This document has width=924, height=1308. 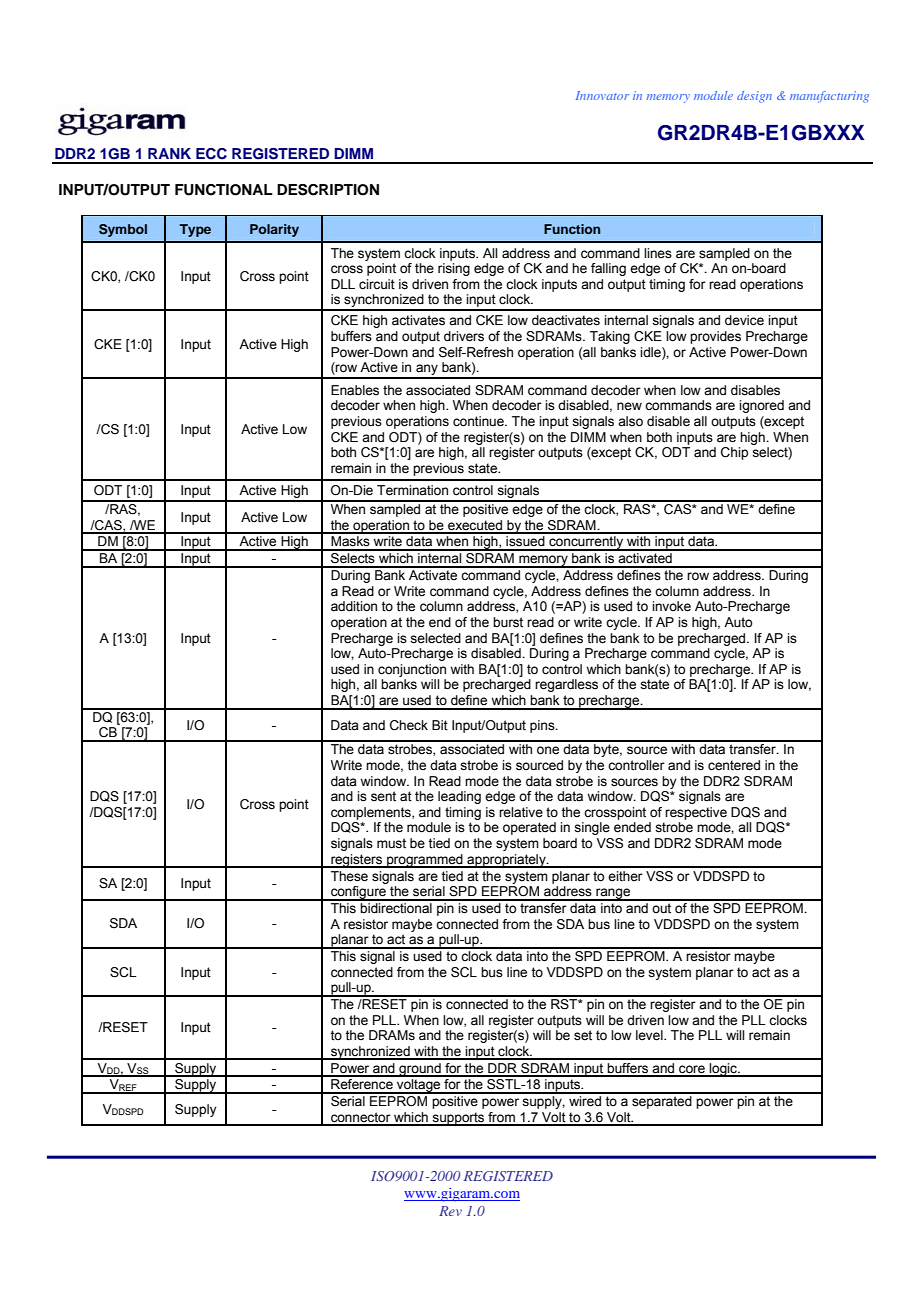 What do you see at coordinates (479, 421) in the document?
I see `continue` at bounding box center [479, 421].
